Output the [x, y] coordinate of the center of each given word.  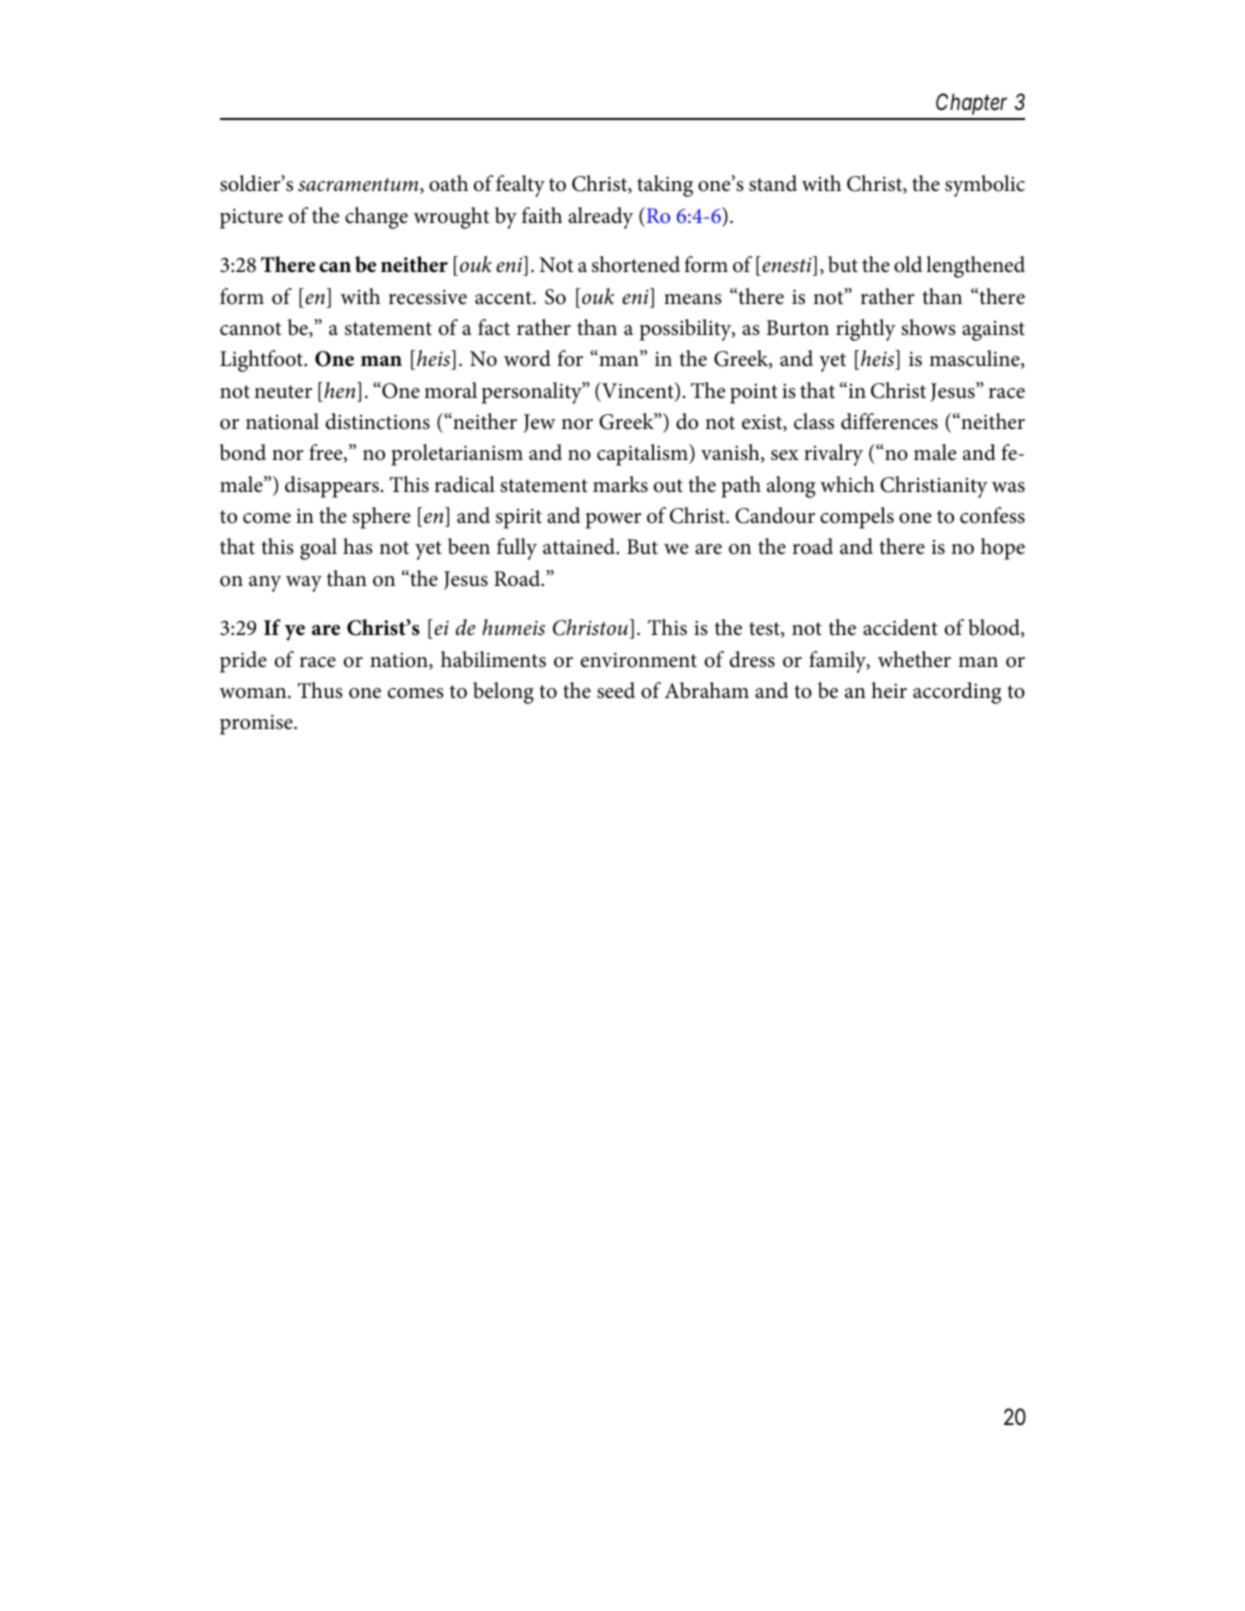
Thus [320, 690]
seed [616, 690]
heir [889, 690]
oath [448, 183]
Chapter [971, 104]
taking [665, 186]
